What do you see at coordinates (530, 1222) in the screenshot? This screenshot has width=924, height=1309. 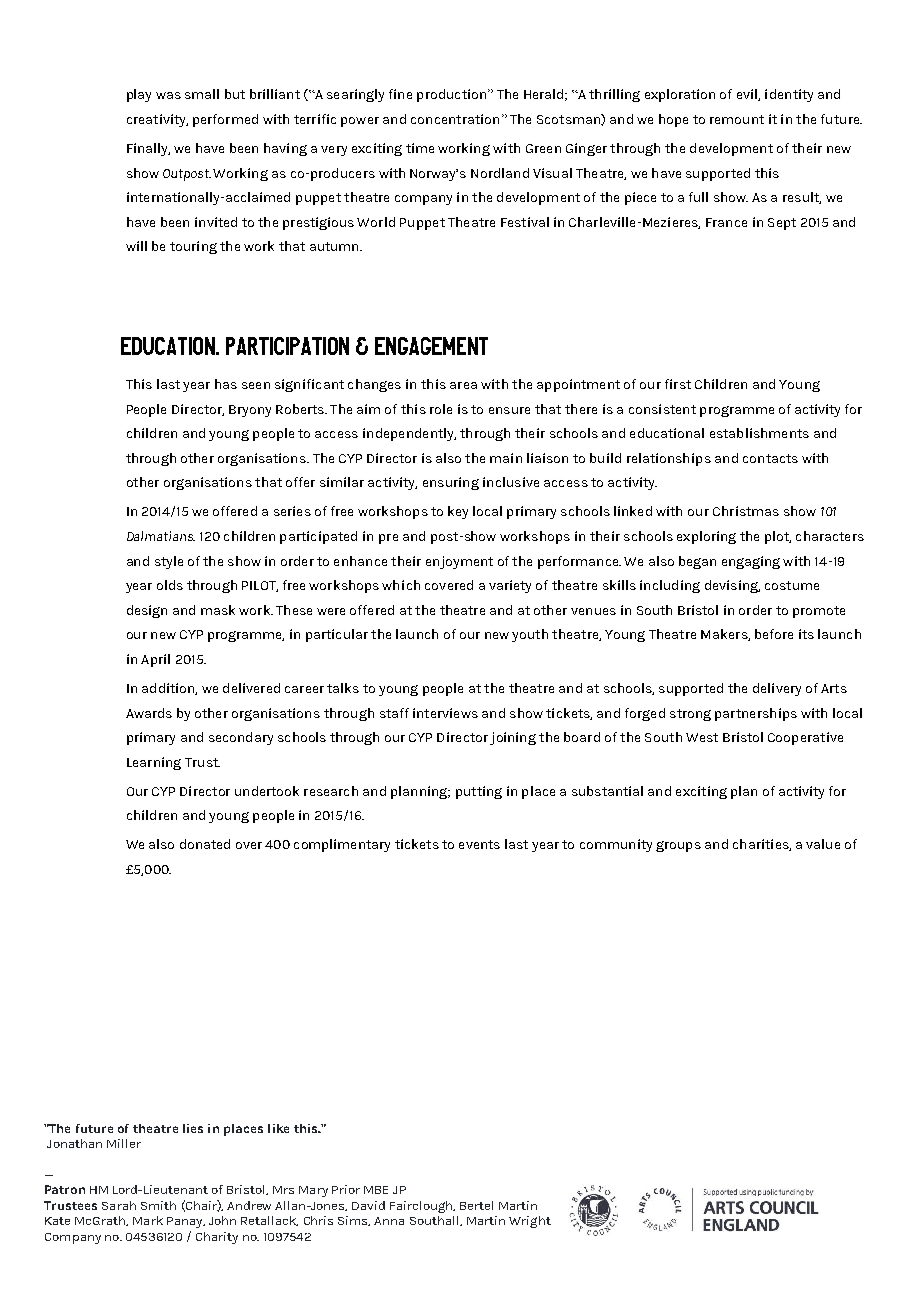 I see `Wright` at bounding box center [530, 1222].
